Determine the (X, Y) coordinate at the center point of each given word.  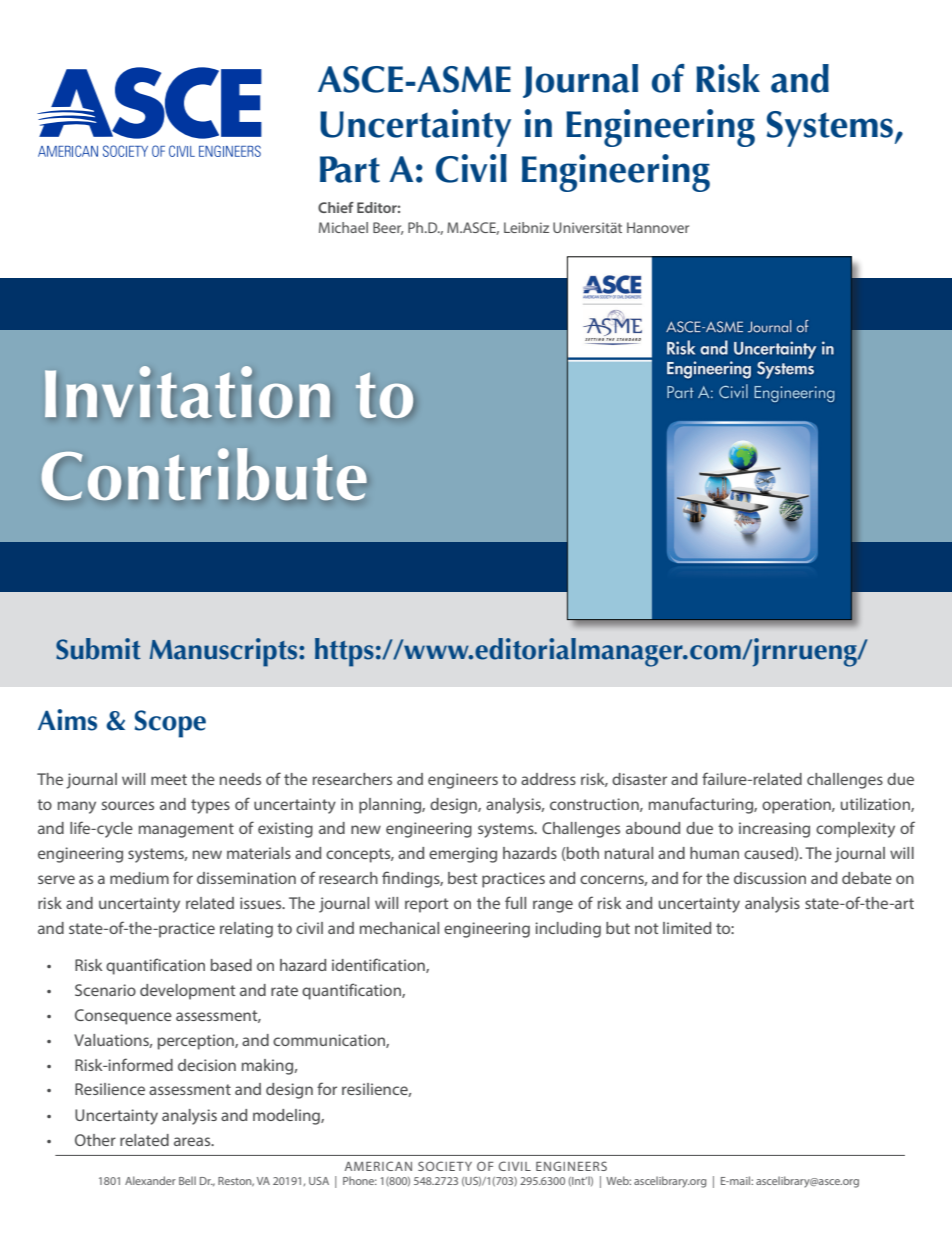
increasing (774, 830)
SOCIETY (445, 1166)
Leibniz (526, 227)
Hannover (658, 227)
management (186, 830)
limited (687, 928)
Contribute (204, 474)
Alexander (150, 1180)
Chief (336, 207)
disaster (639, 779)
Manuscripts (224, 652)
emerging (463, 855)
